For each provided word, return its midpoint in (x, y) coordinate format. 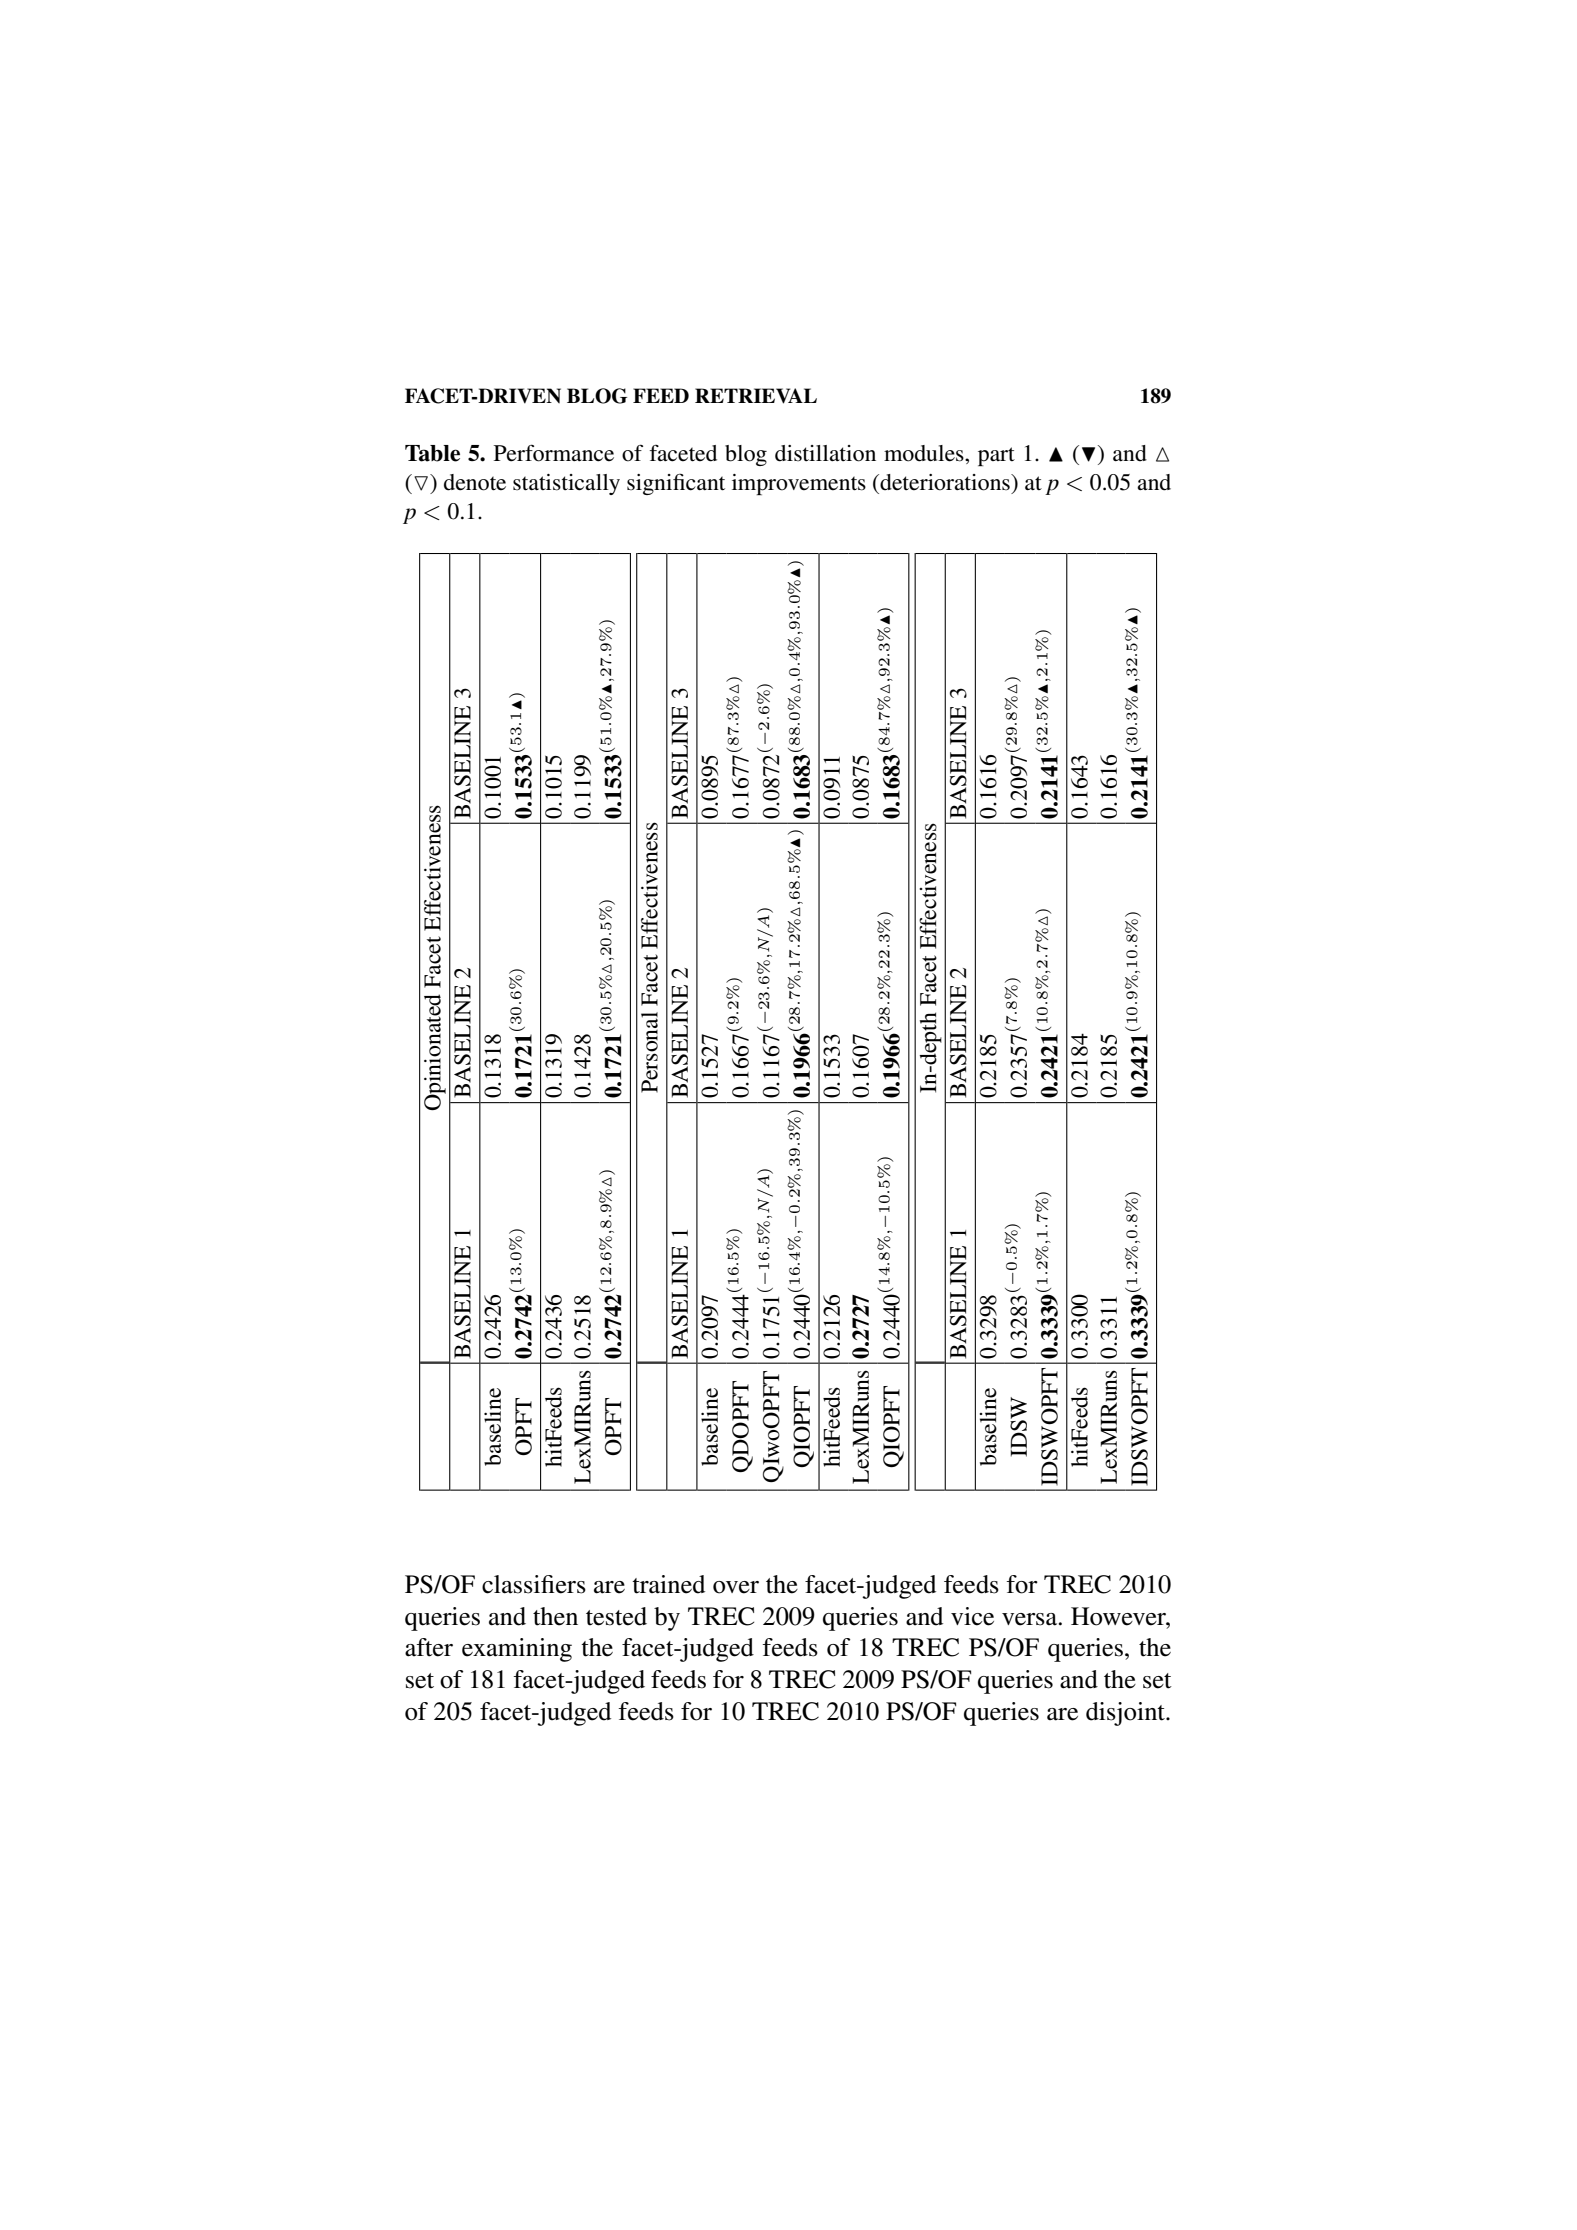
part (996, 456)
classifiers (534, 1584)
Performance (554, 453)
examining (517, 1650)
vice (972, 1616)
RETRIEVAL (756, 396)
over (736, 1587)
